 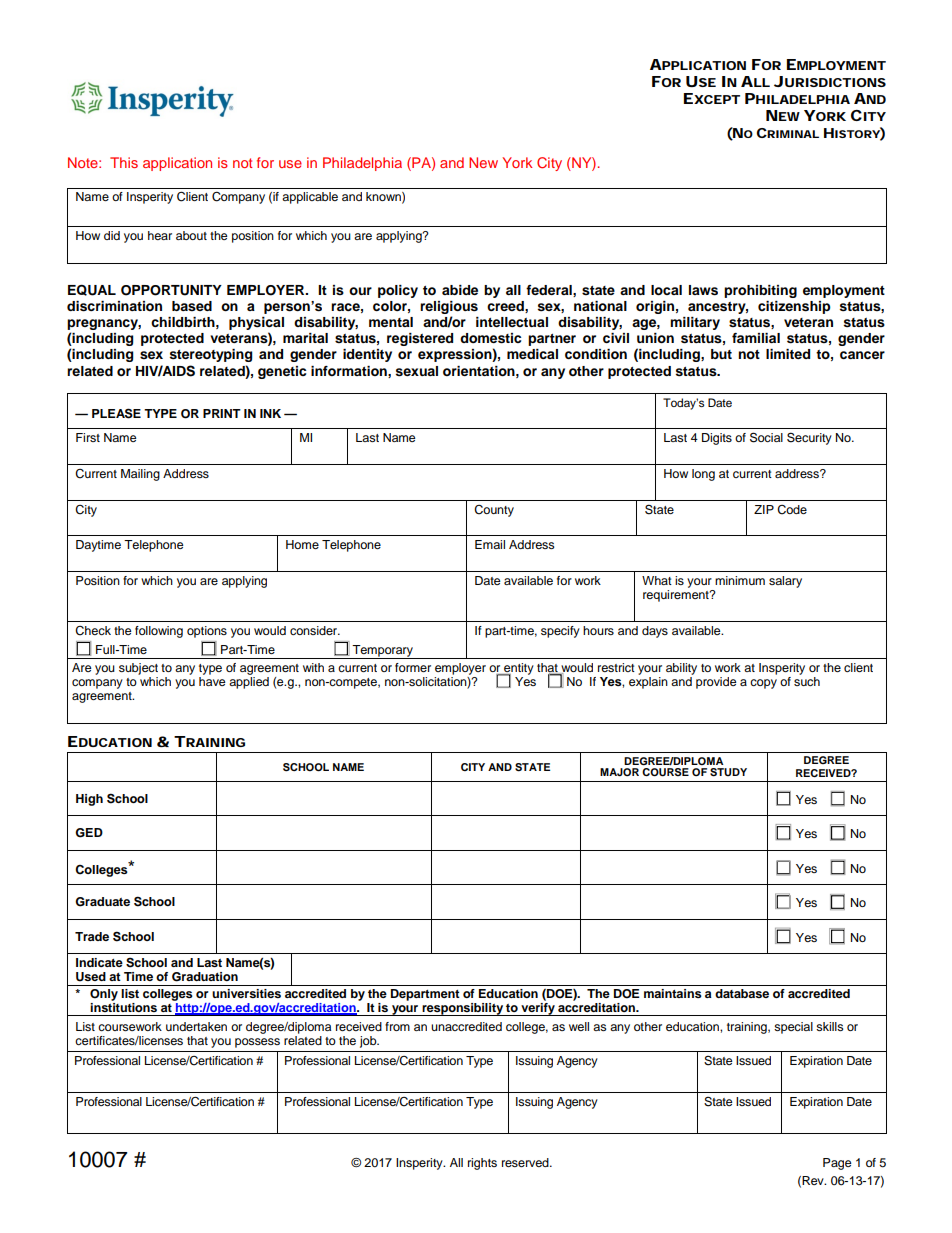 What do you see at coordinates (760, 291) in the screenshot?
I see `prohibiting` at bounding box center [760, 291].
